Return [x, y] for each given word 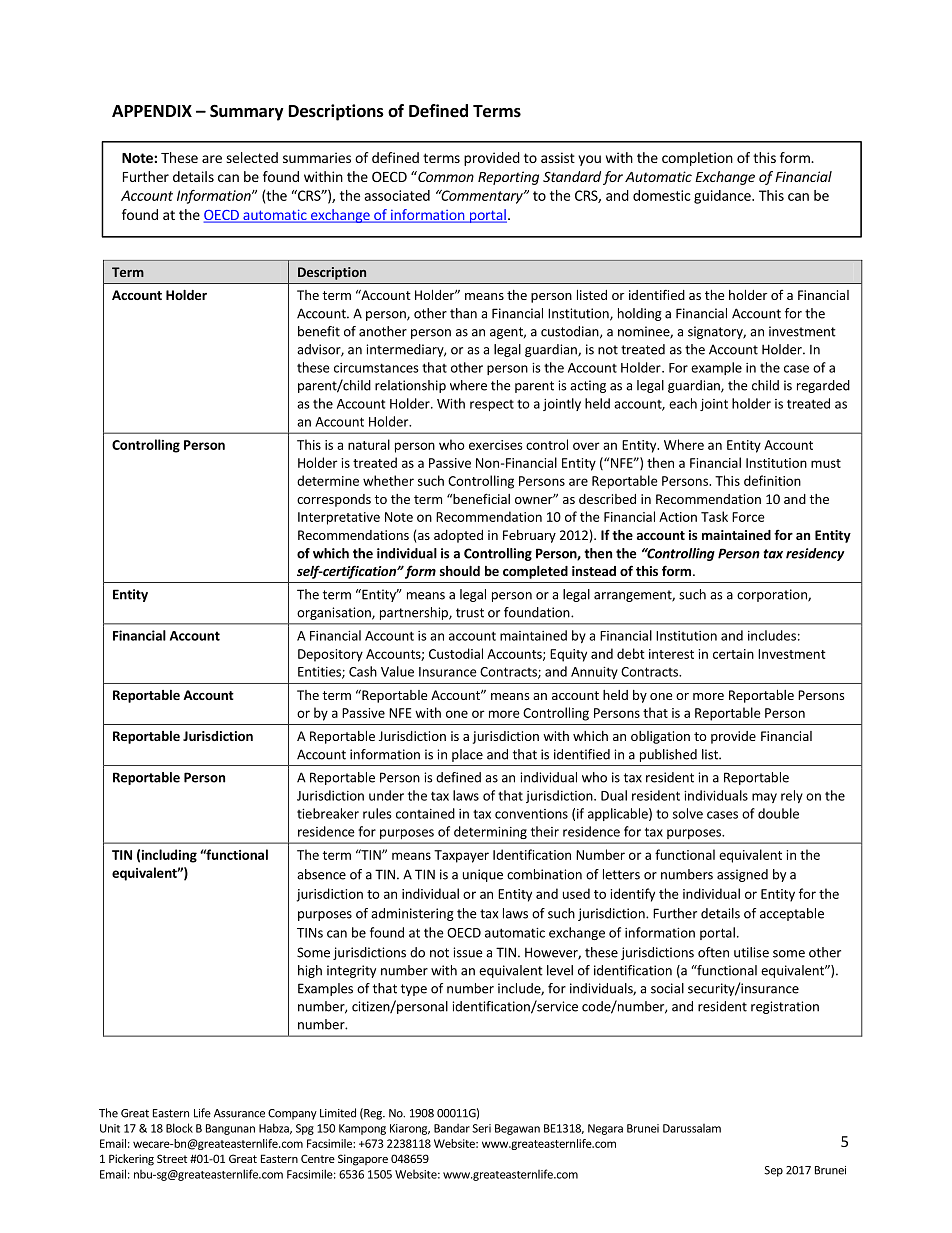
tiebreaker [328, 813]
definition [772, 480]
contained [425, 813]
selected [252, 157]
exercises [496, 445]
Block [179, 1128]
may [764, 798]
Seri [481, 1128]
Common [445, 176]
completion [697, 159]
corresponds [334, 500]
